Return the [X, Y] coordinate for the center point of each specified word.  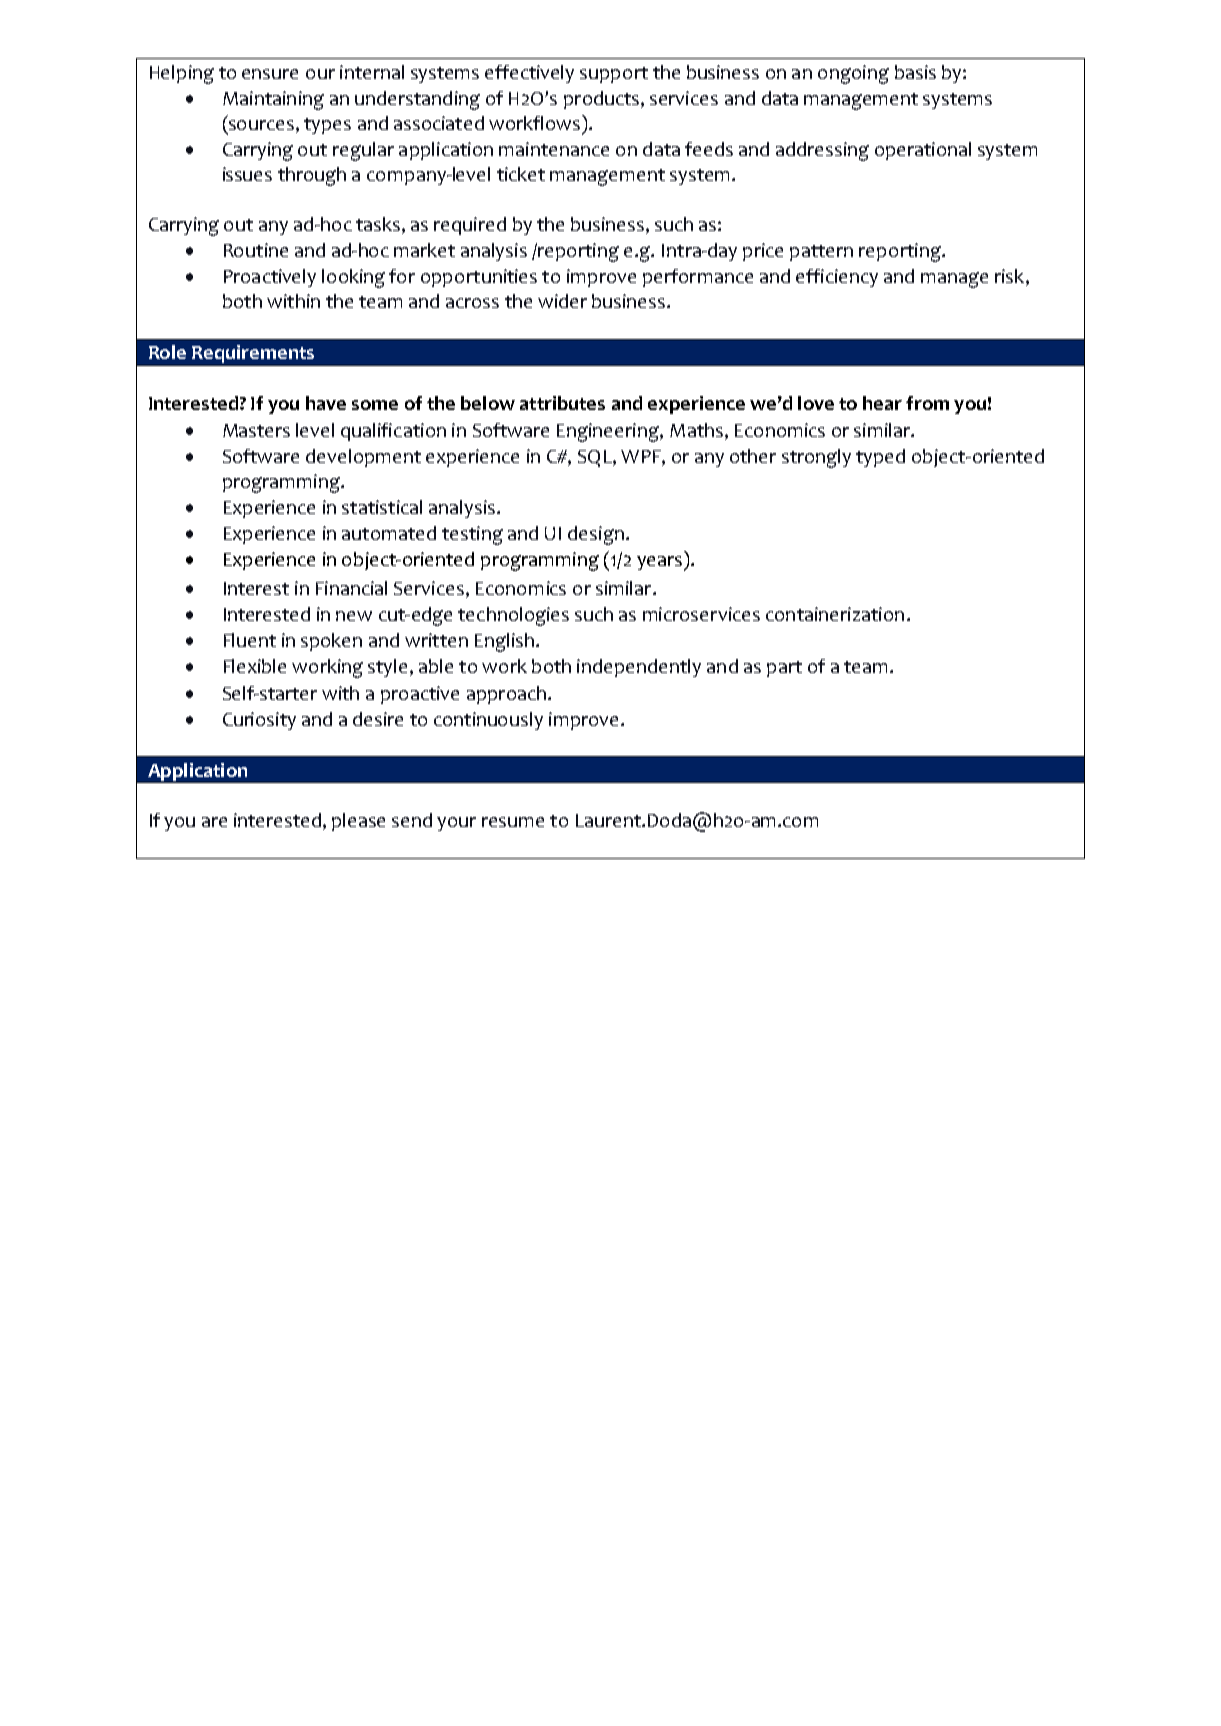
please [358, 822]
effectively [529, 74]
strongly [816, 458]
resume [513, 822]
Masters [256, 430]
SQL [596, 458]
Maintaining [273, 100]
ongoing [853, 74]
